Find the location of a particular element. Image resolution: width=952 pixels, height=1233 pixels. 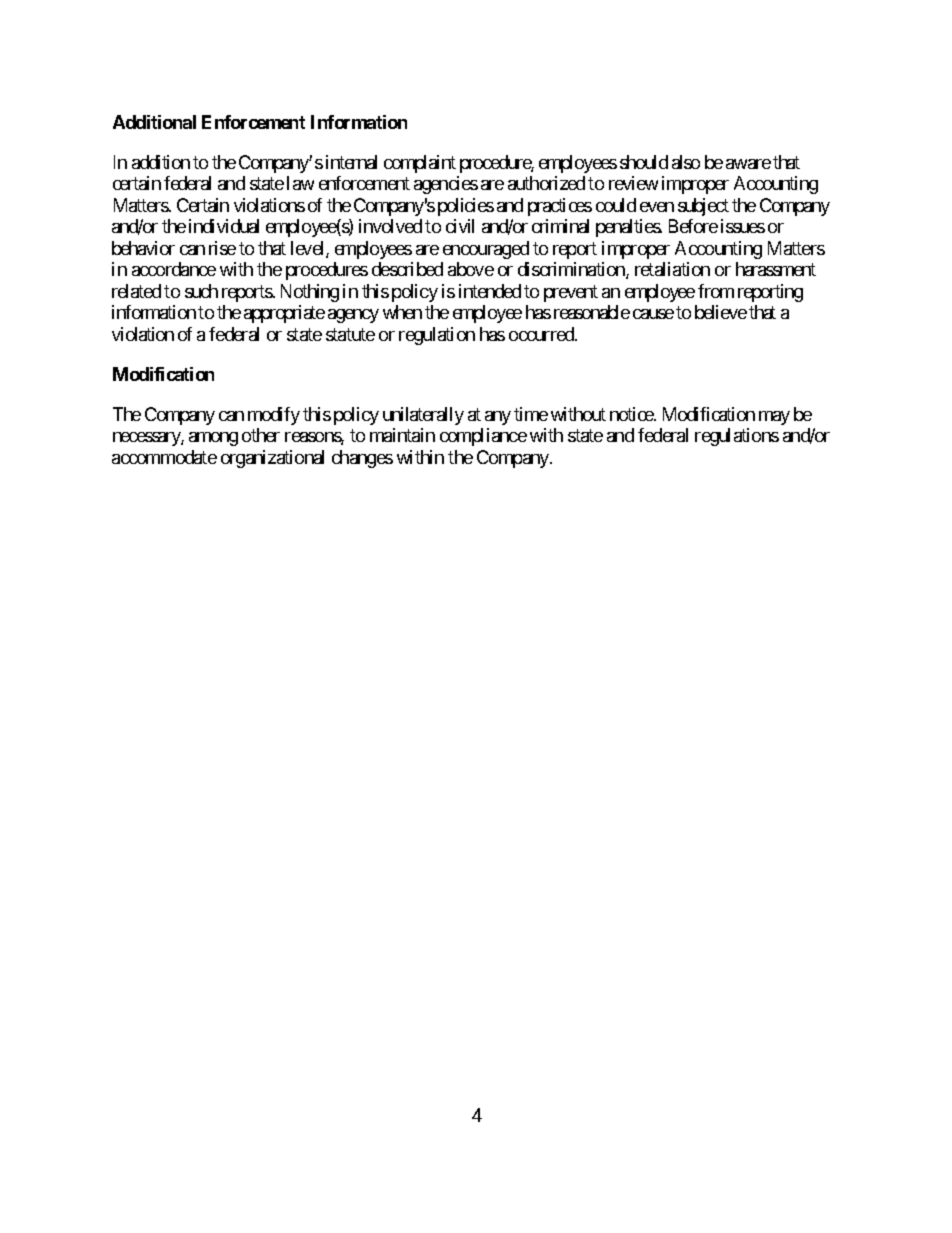

among is located at coordinates (213, 439).
